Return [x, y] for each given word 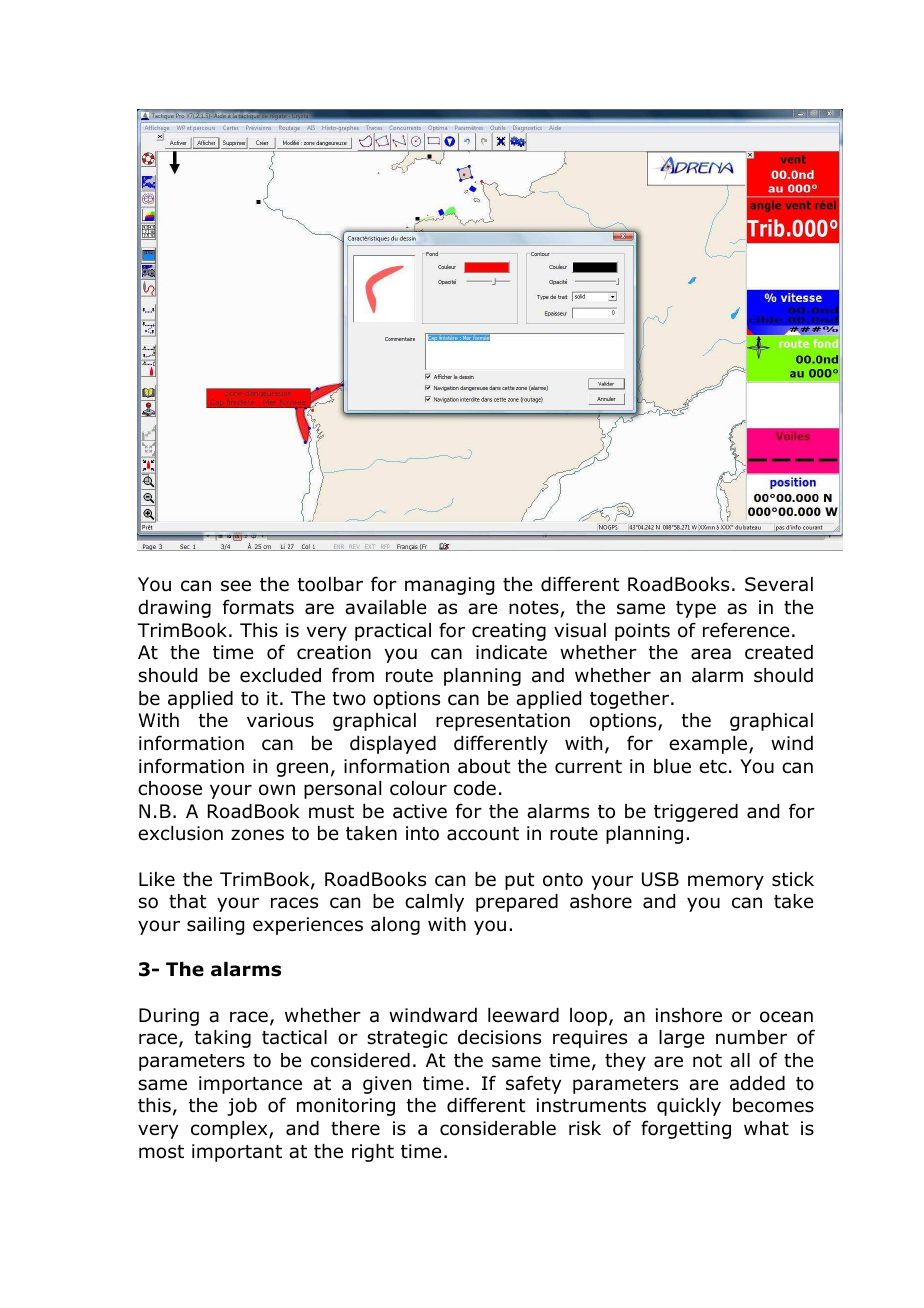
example [709, 745]
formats [258, 607]
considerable [498, 1128]
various [280, 720]
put [520, 881]
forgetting [686, 1129]
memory [726, 882]
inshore [689, 1015]
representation [503, 722]
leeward [523, 1015]
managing [449, 586]
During [169, 1017]
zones [257, 835]
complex [230, 1130]
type [696, 609]
